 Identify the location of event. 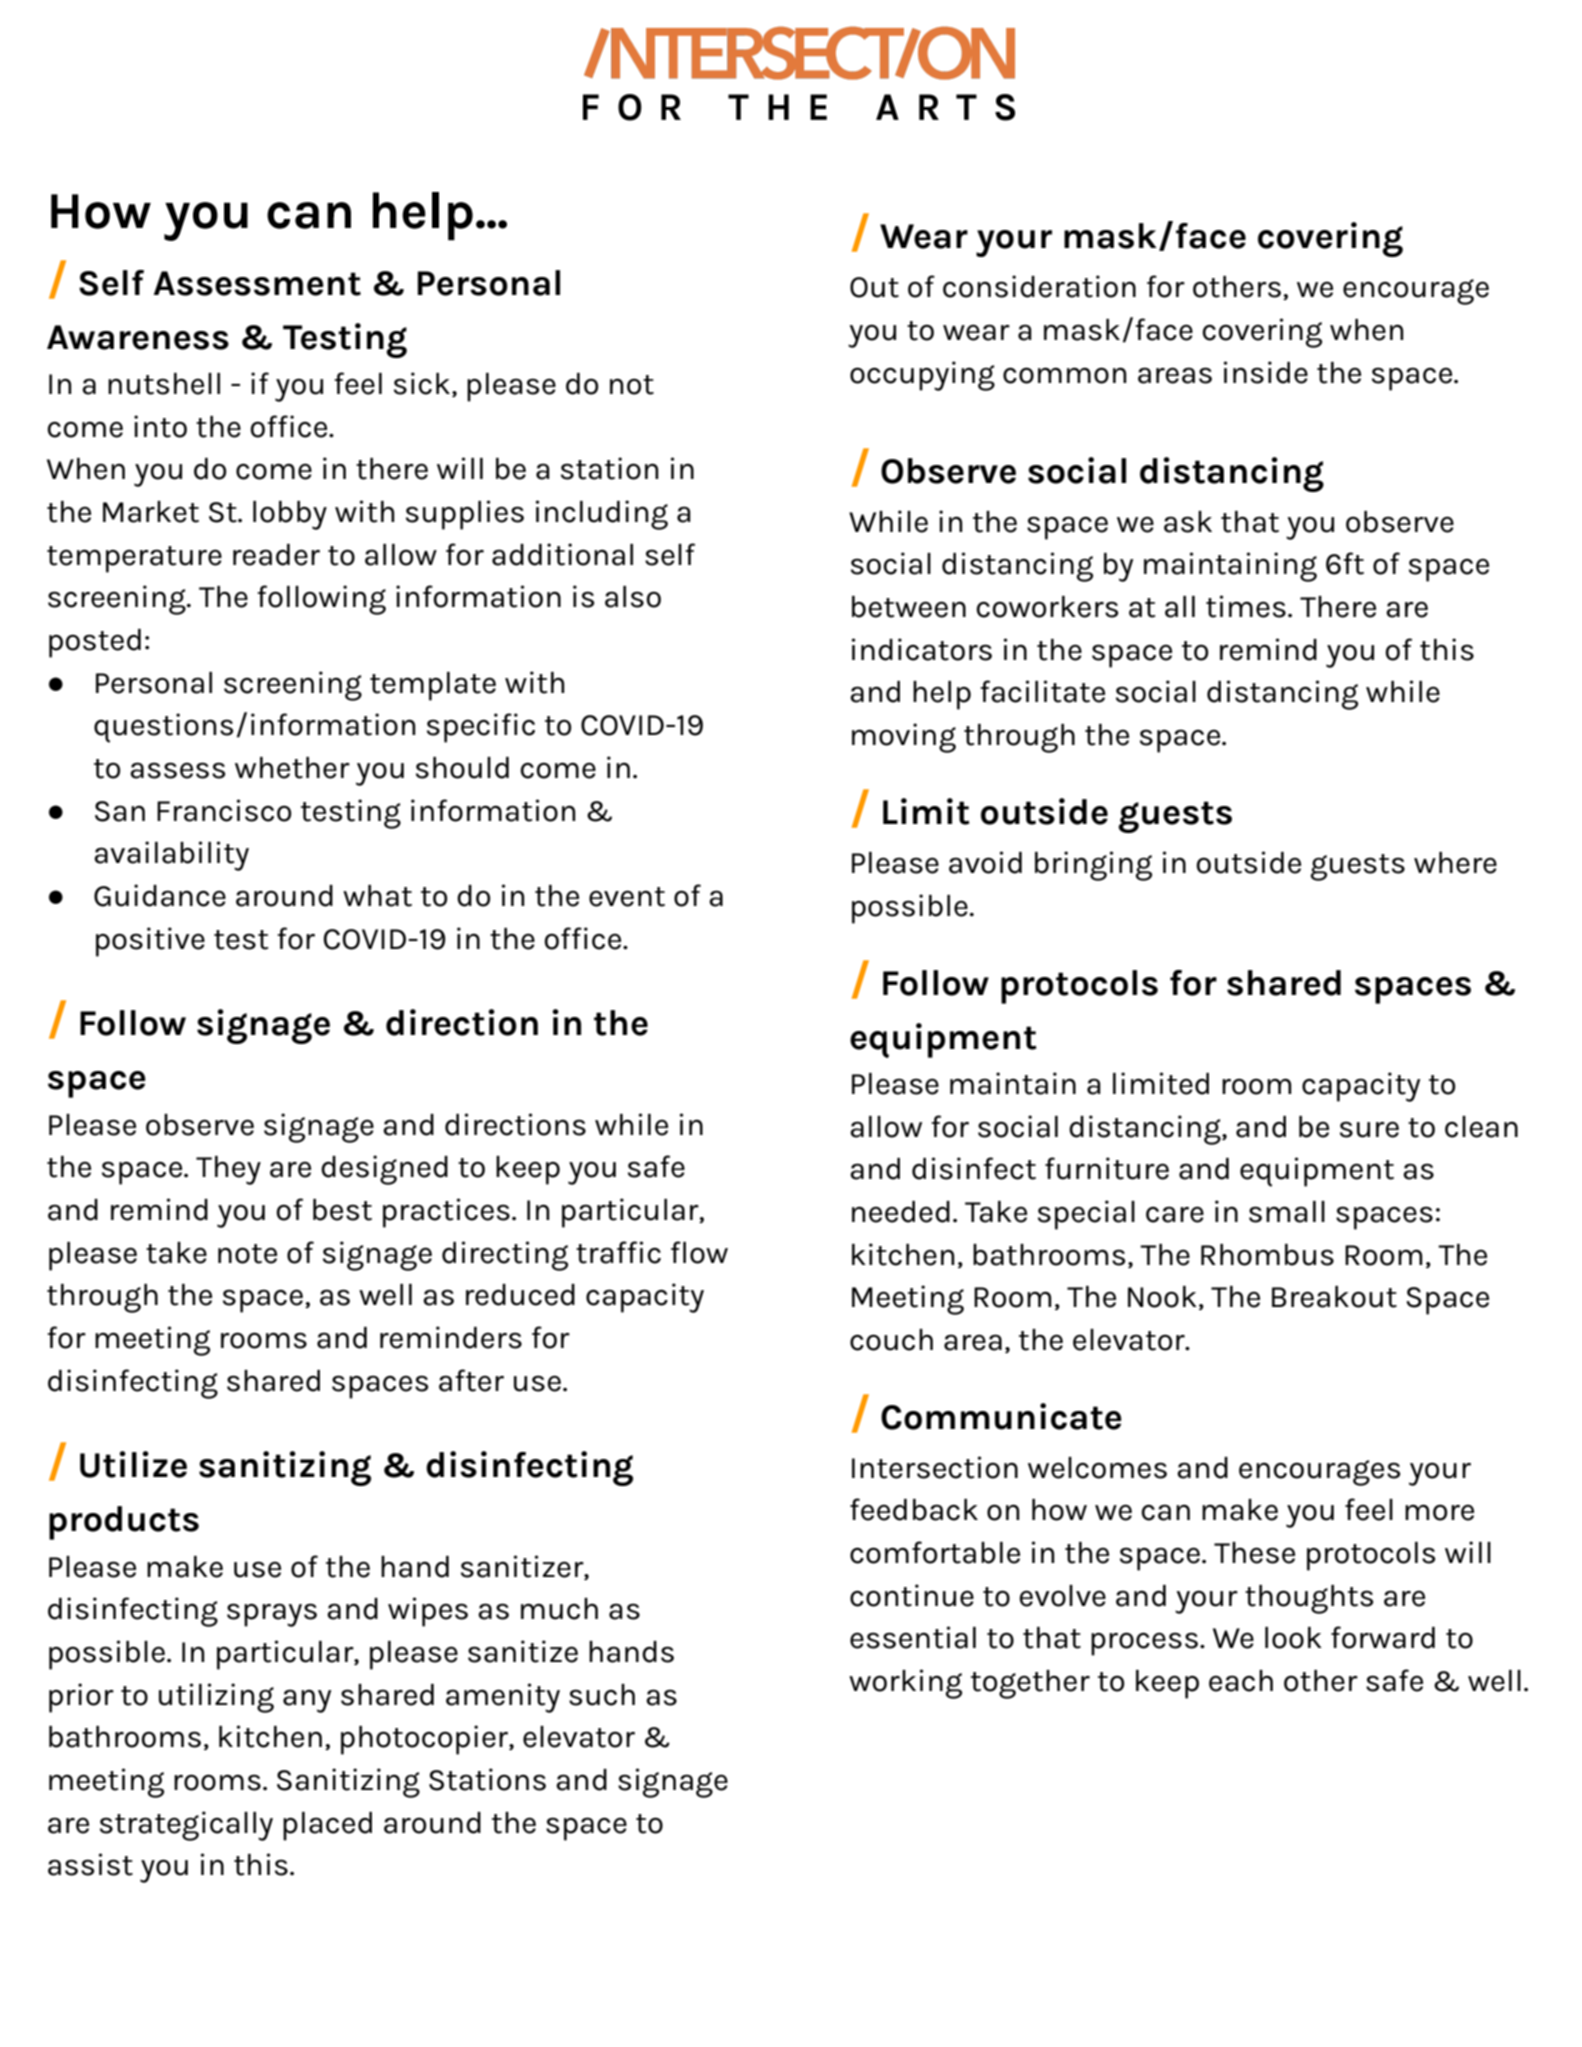
(627, 897).
